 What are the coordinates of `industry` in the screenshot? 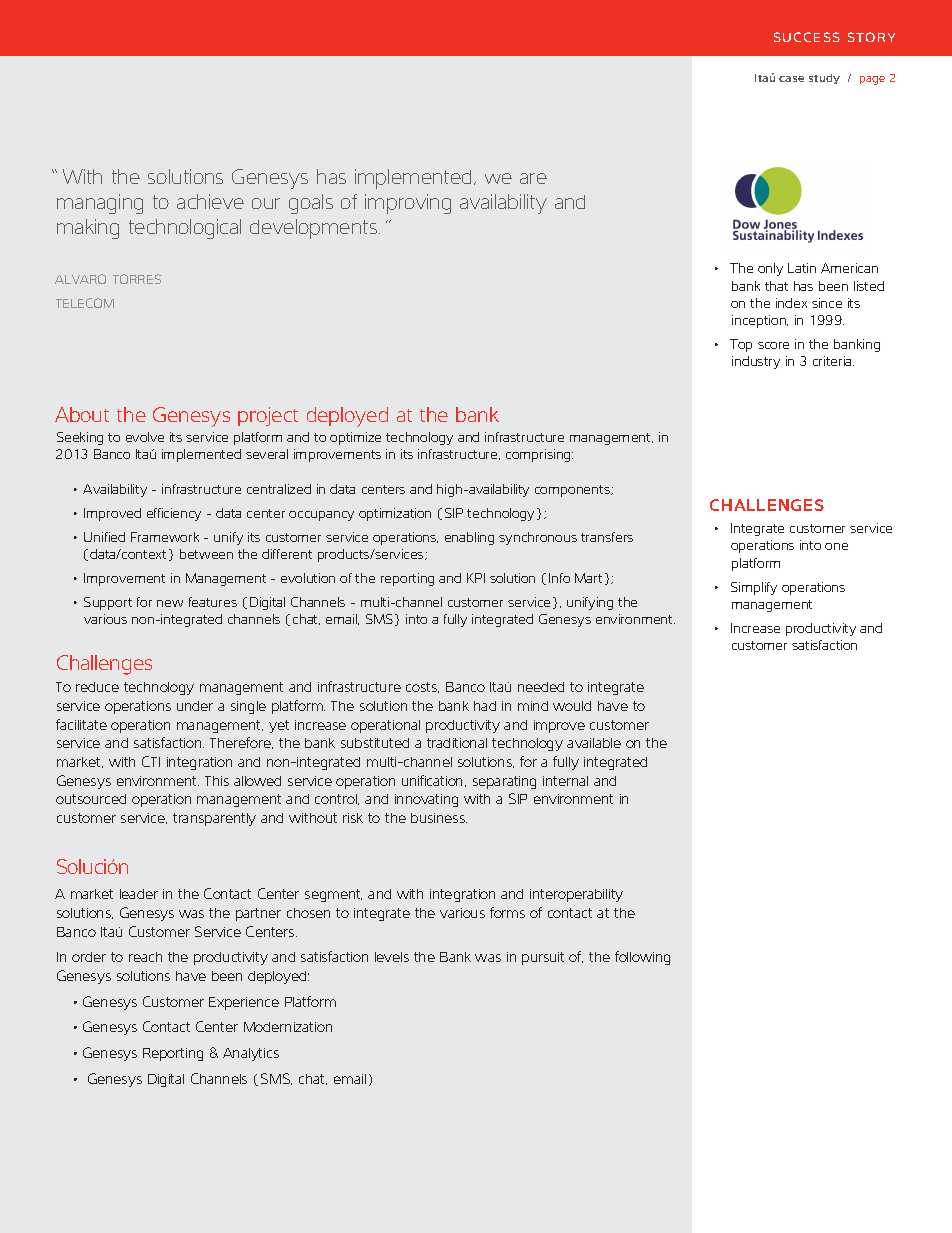 It's located at (756, 362).
